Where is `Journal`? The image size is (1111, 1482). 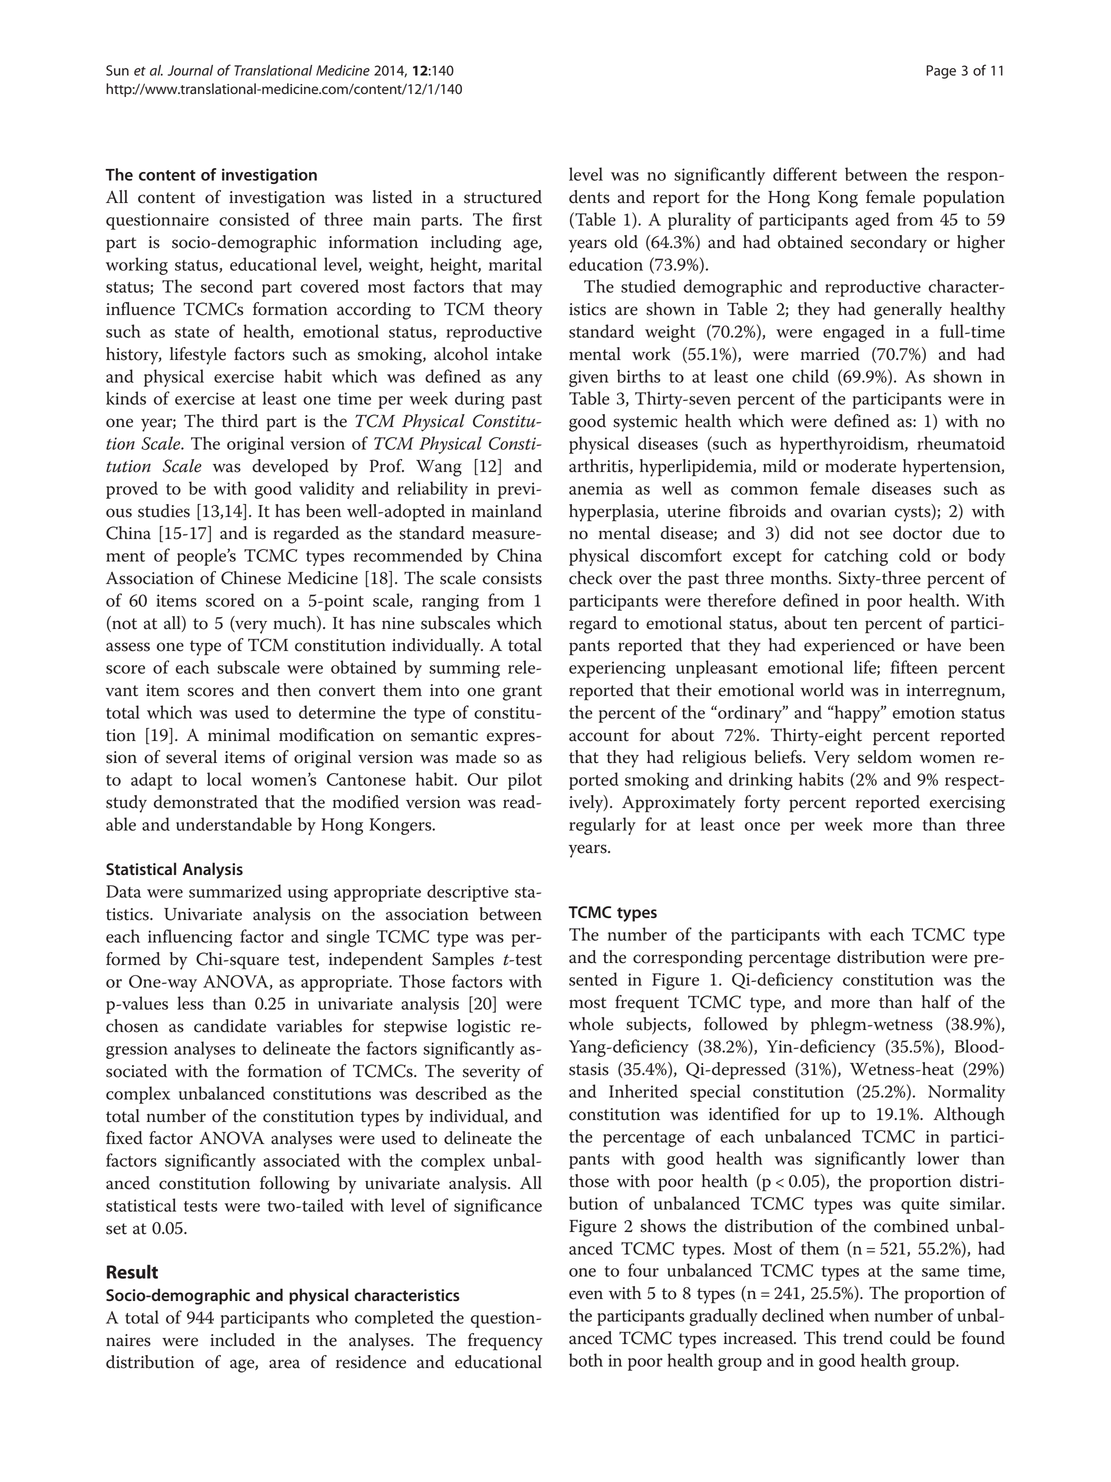 Journal is located at coordinates (190, 70).
